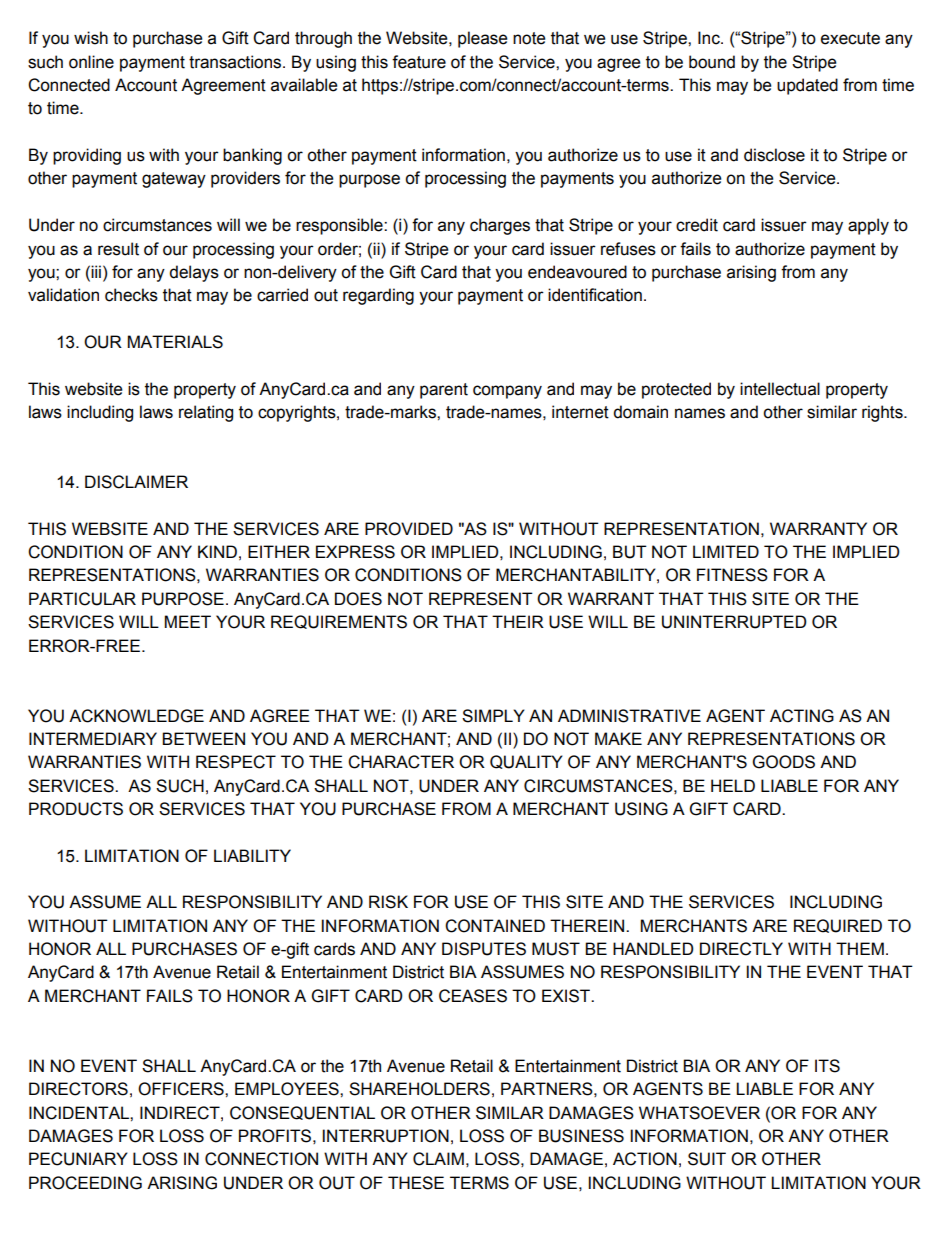 This page has width=952, height=1233. What do you see at coordinates (807, 86) in the page?
I see `updated` at bounding box center [807, 86].
